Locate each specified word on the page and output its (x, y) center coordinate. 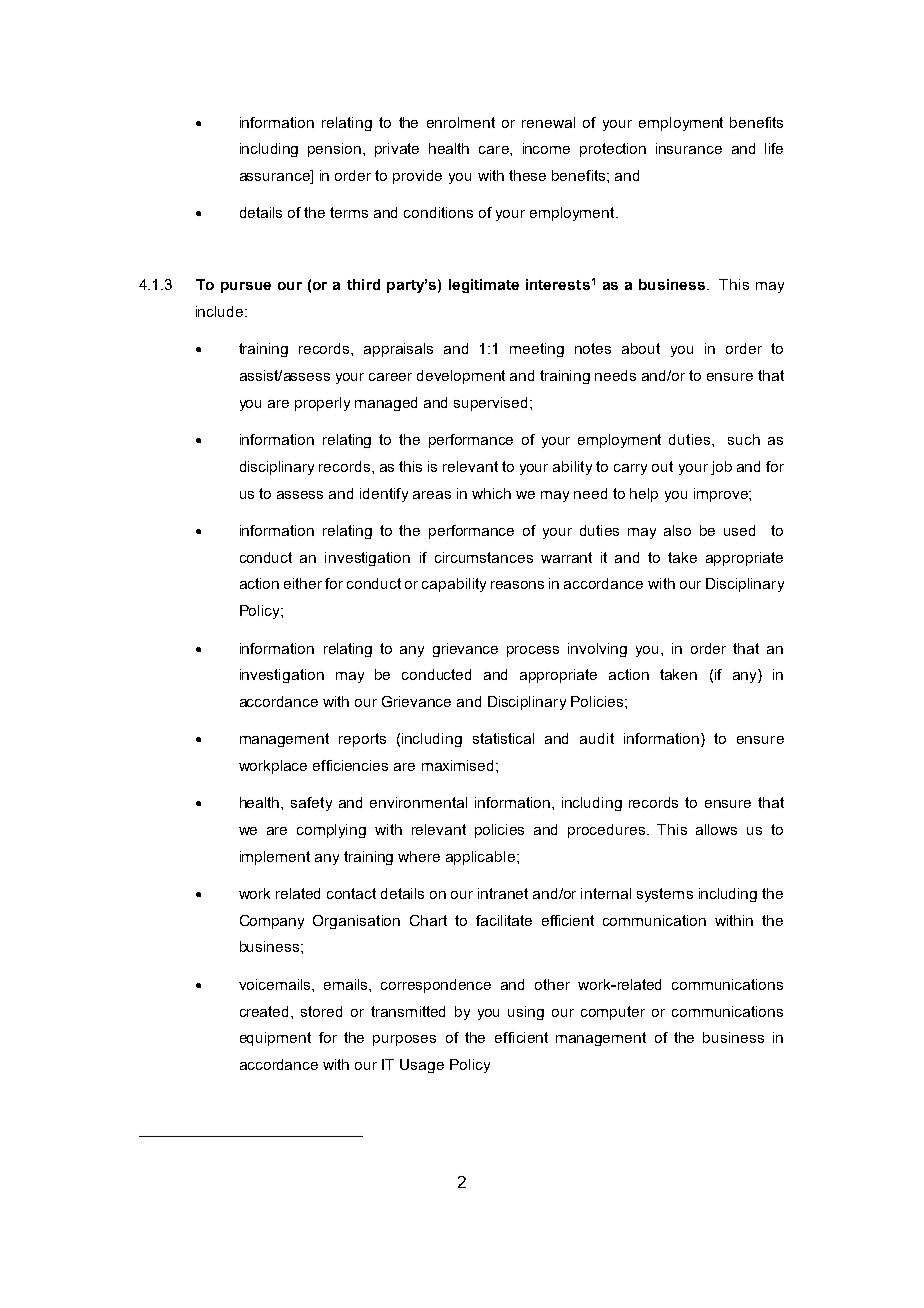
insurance (689, 148)
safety (311, 804)
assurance (276, 177)
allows (716, 829)
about (641, 348)
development (461, 377)
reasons (517, 585)
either (303, 583)
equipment (275, 1039)
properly (322, 404)
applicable (480, 858)
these (527, 175)
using (526, 1013)
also (677, 530)
